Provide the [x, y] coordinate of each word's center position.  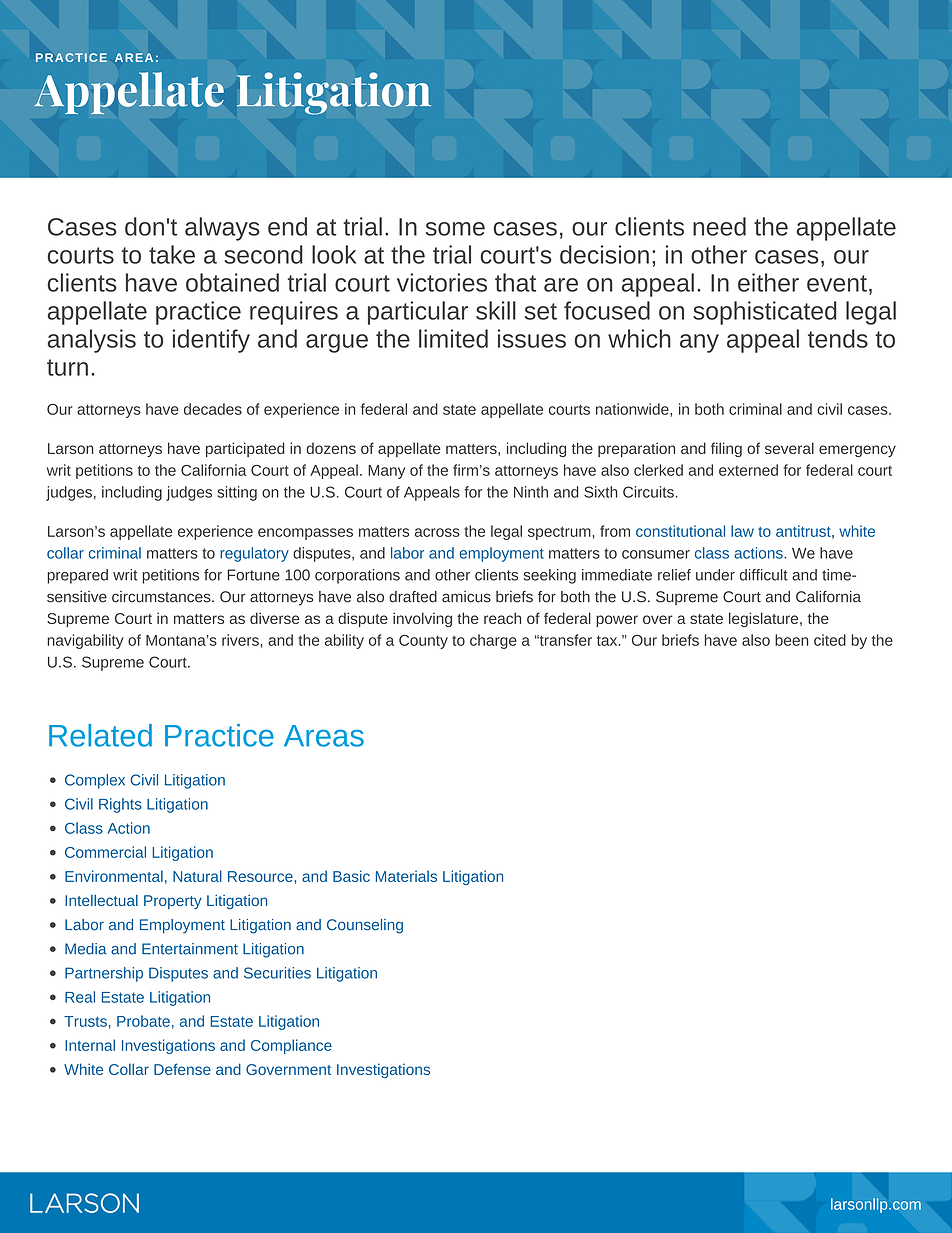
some [455, 229]
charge [493, 641]
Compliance [291, 1046]
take [172, 254]
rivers [240, 640]
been [791, 640]
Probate [143, 1021]
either [768, 282]
